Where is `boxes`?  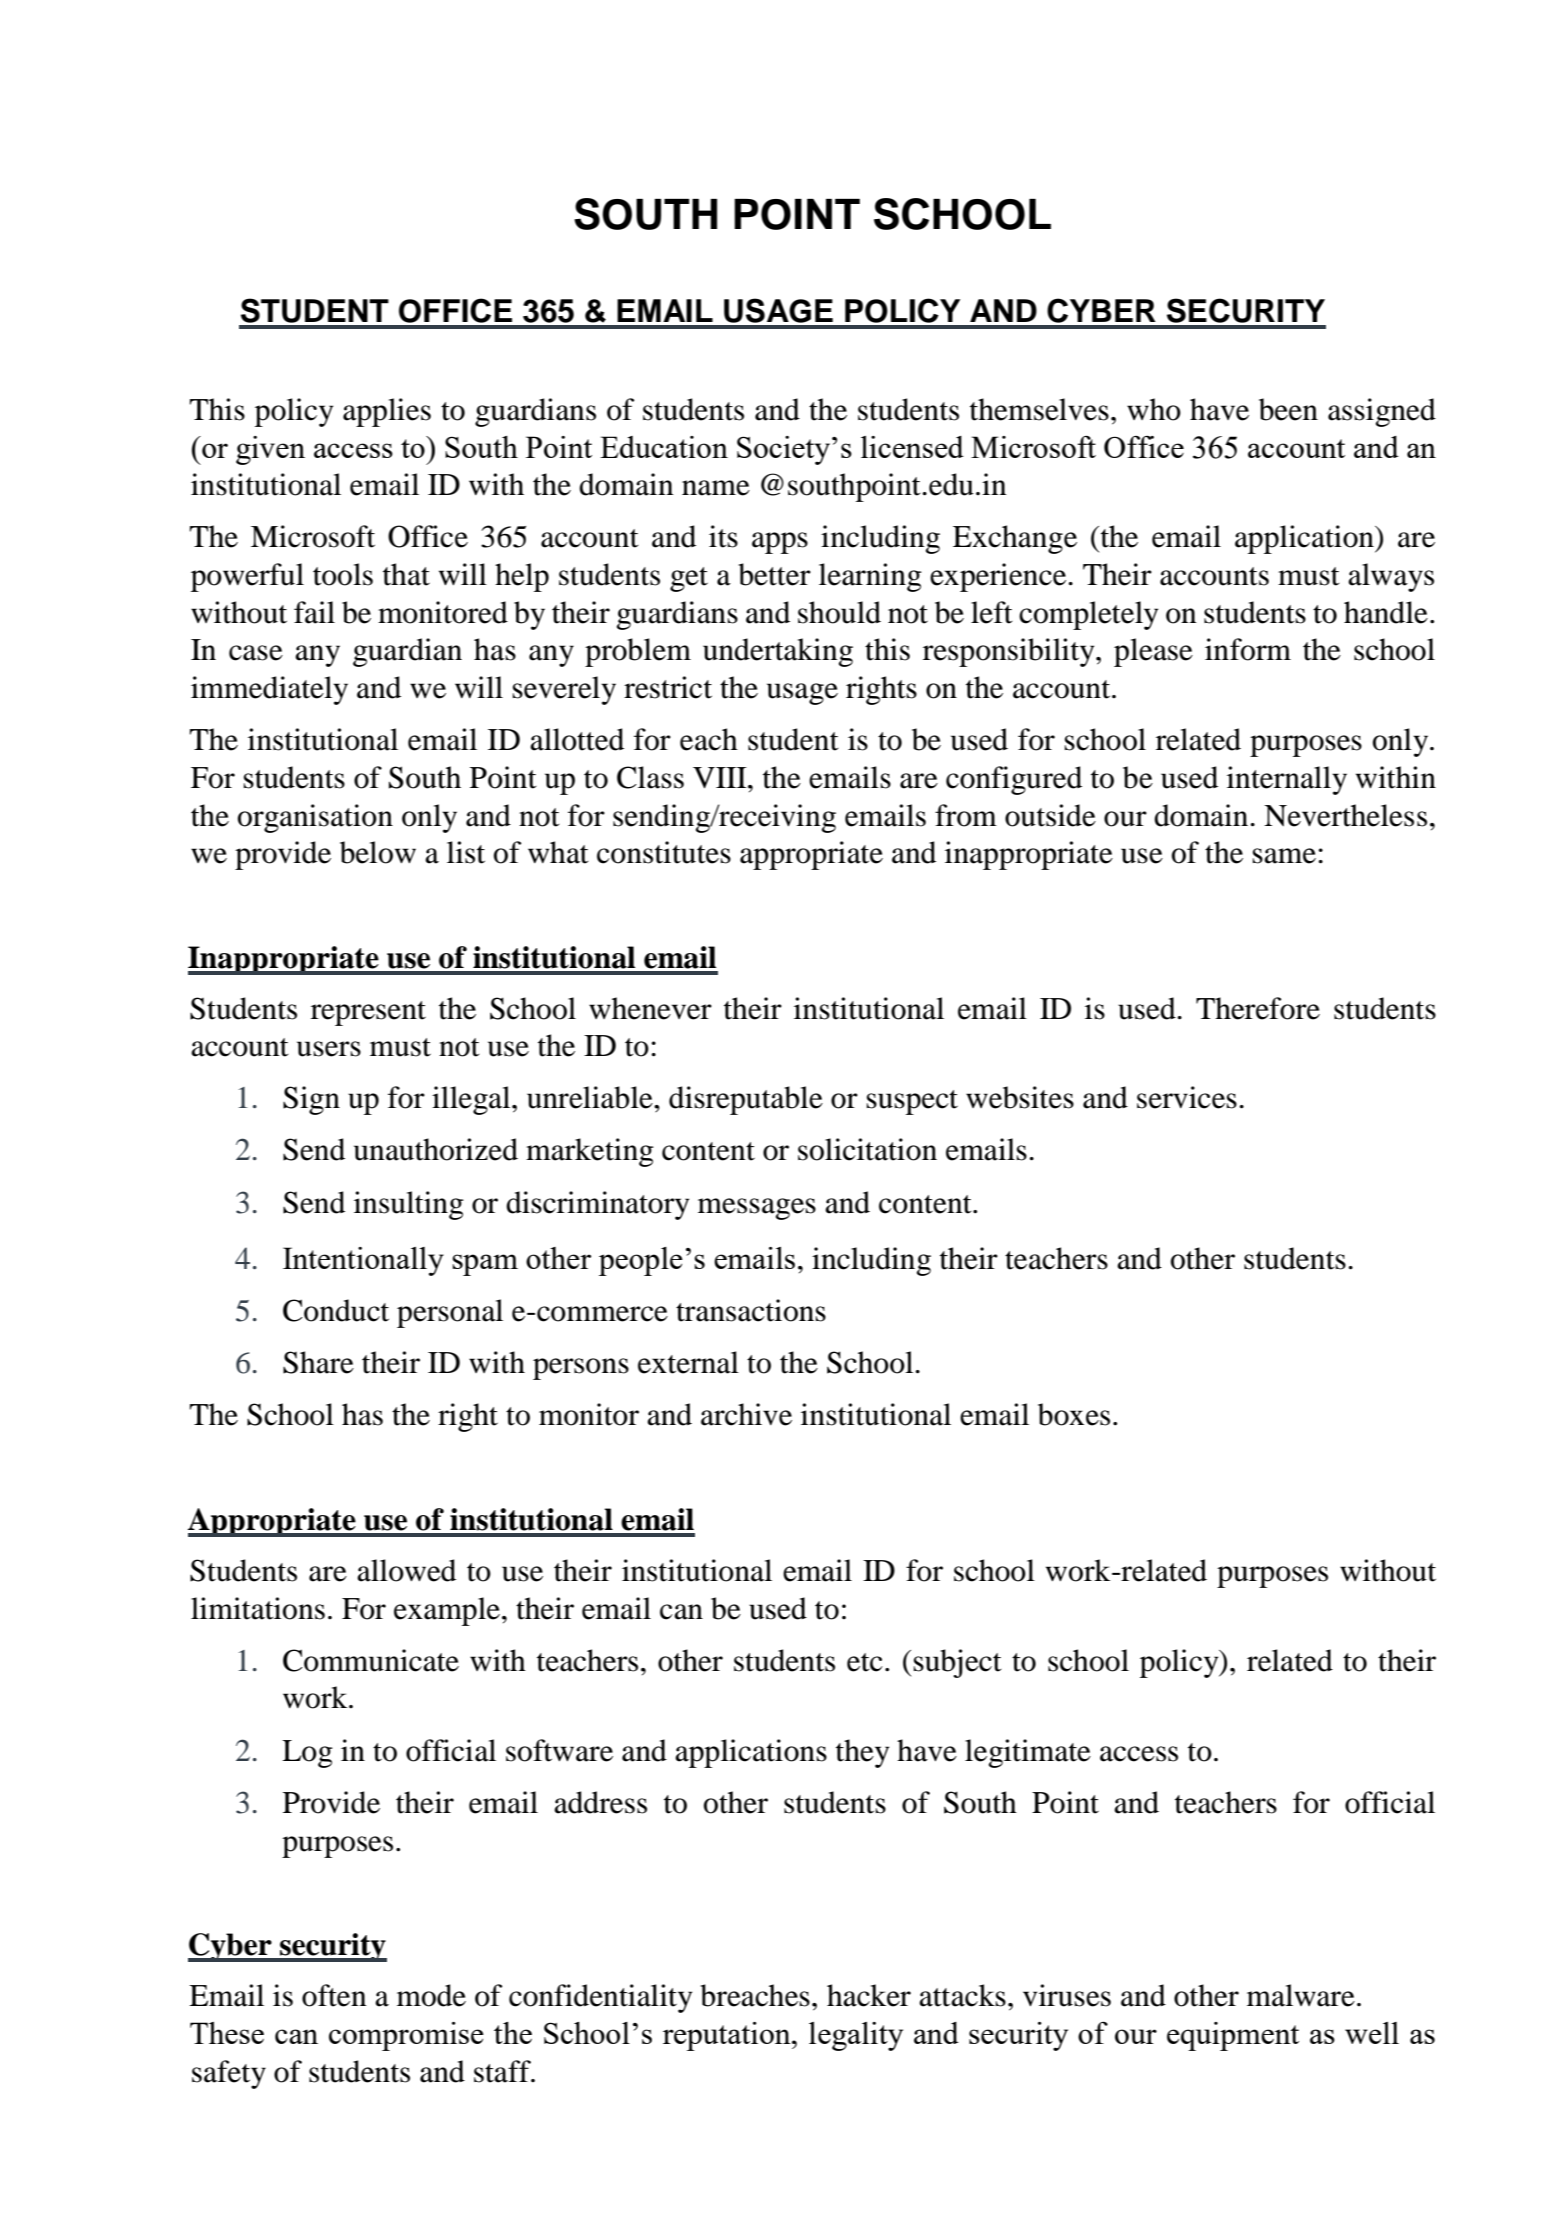
boxes is located at coordinates (1074, 1414).
